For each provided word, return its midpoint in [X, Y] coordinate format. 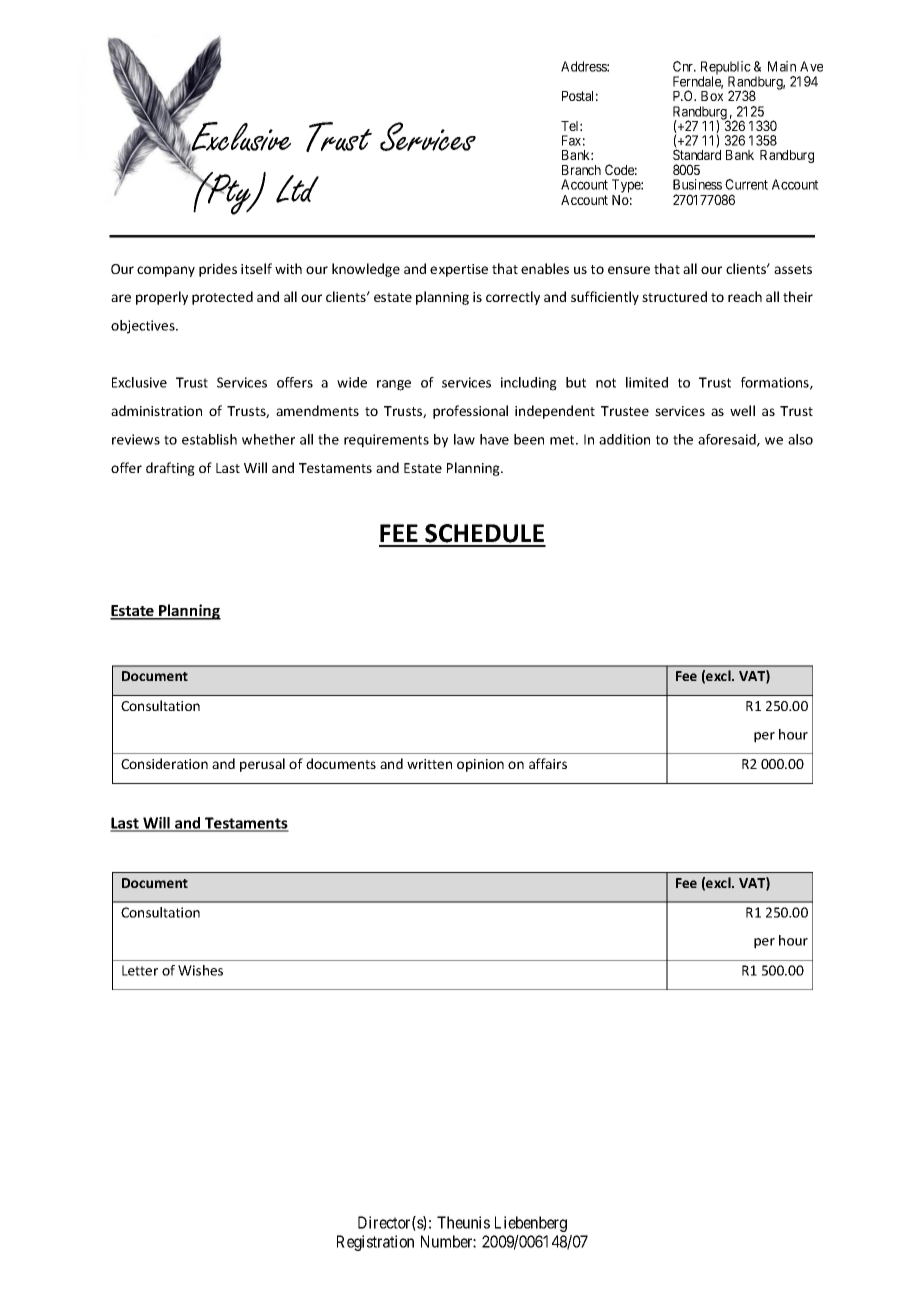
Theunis [463, 1222]
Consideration [164, 763]
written [429, 764]
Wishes [200, 970]
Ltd [297, 189]
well [742, 410]
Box [712, 96]
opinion [480, 765]
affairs [548, 763]
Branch [581, 170]
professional [470, 412]
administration [156, 410]
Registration [375, 1243]
